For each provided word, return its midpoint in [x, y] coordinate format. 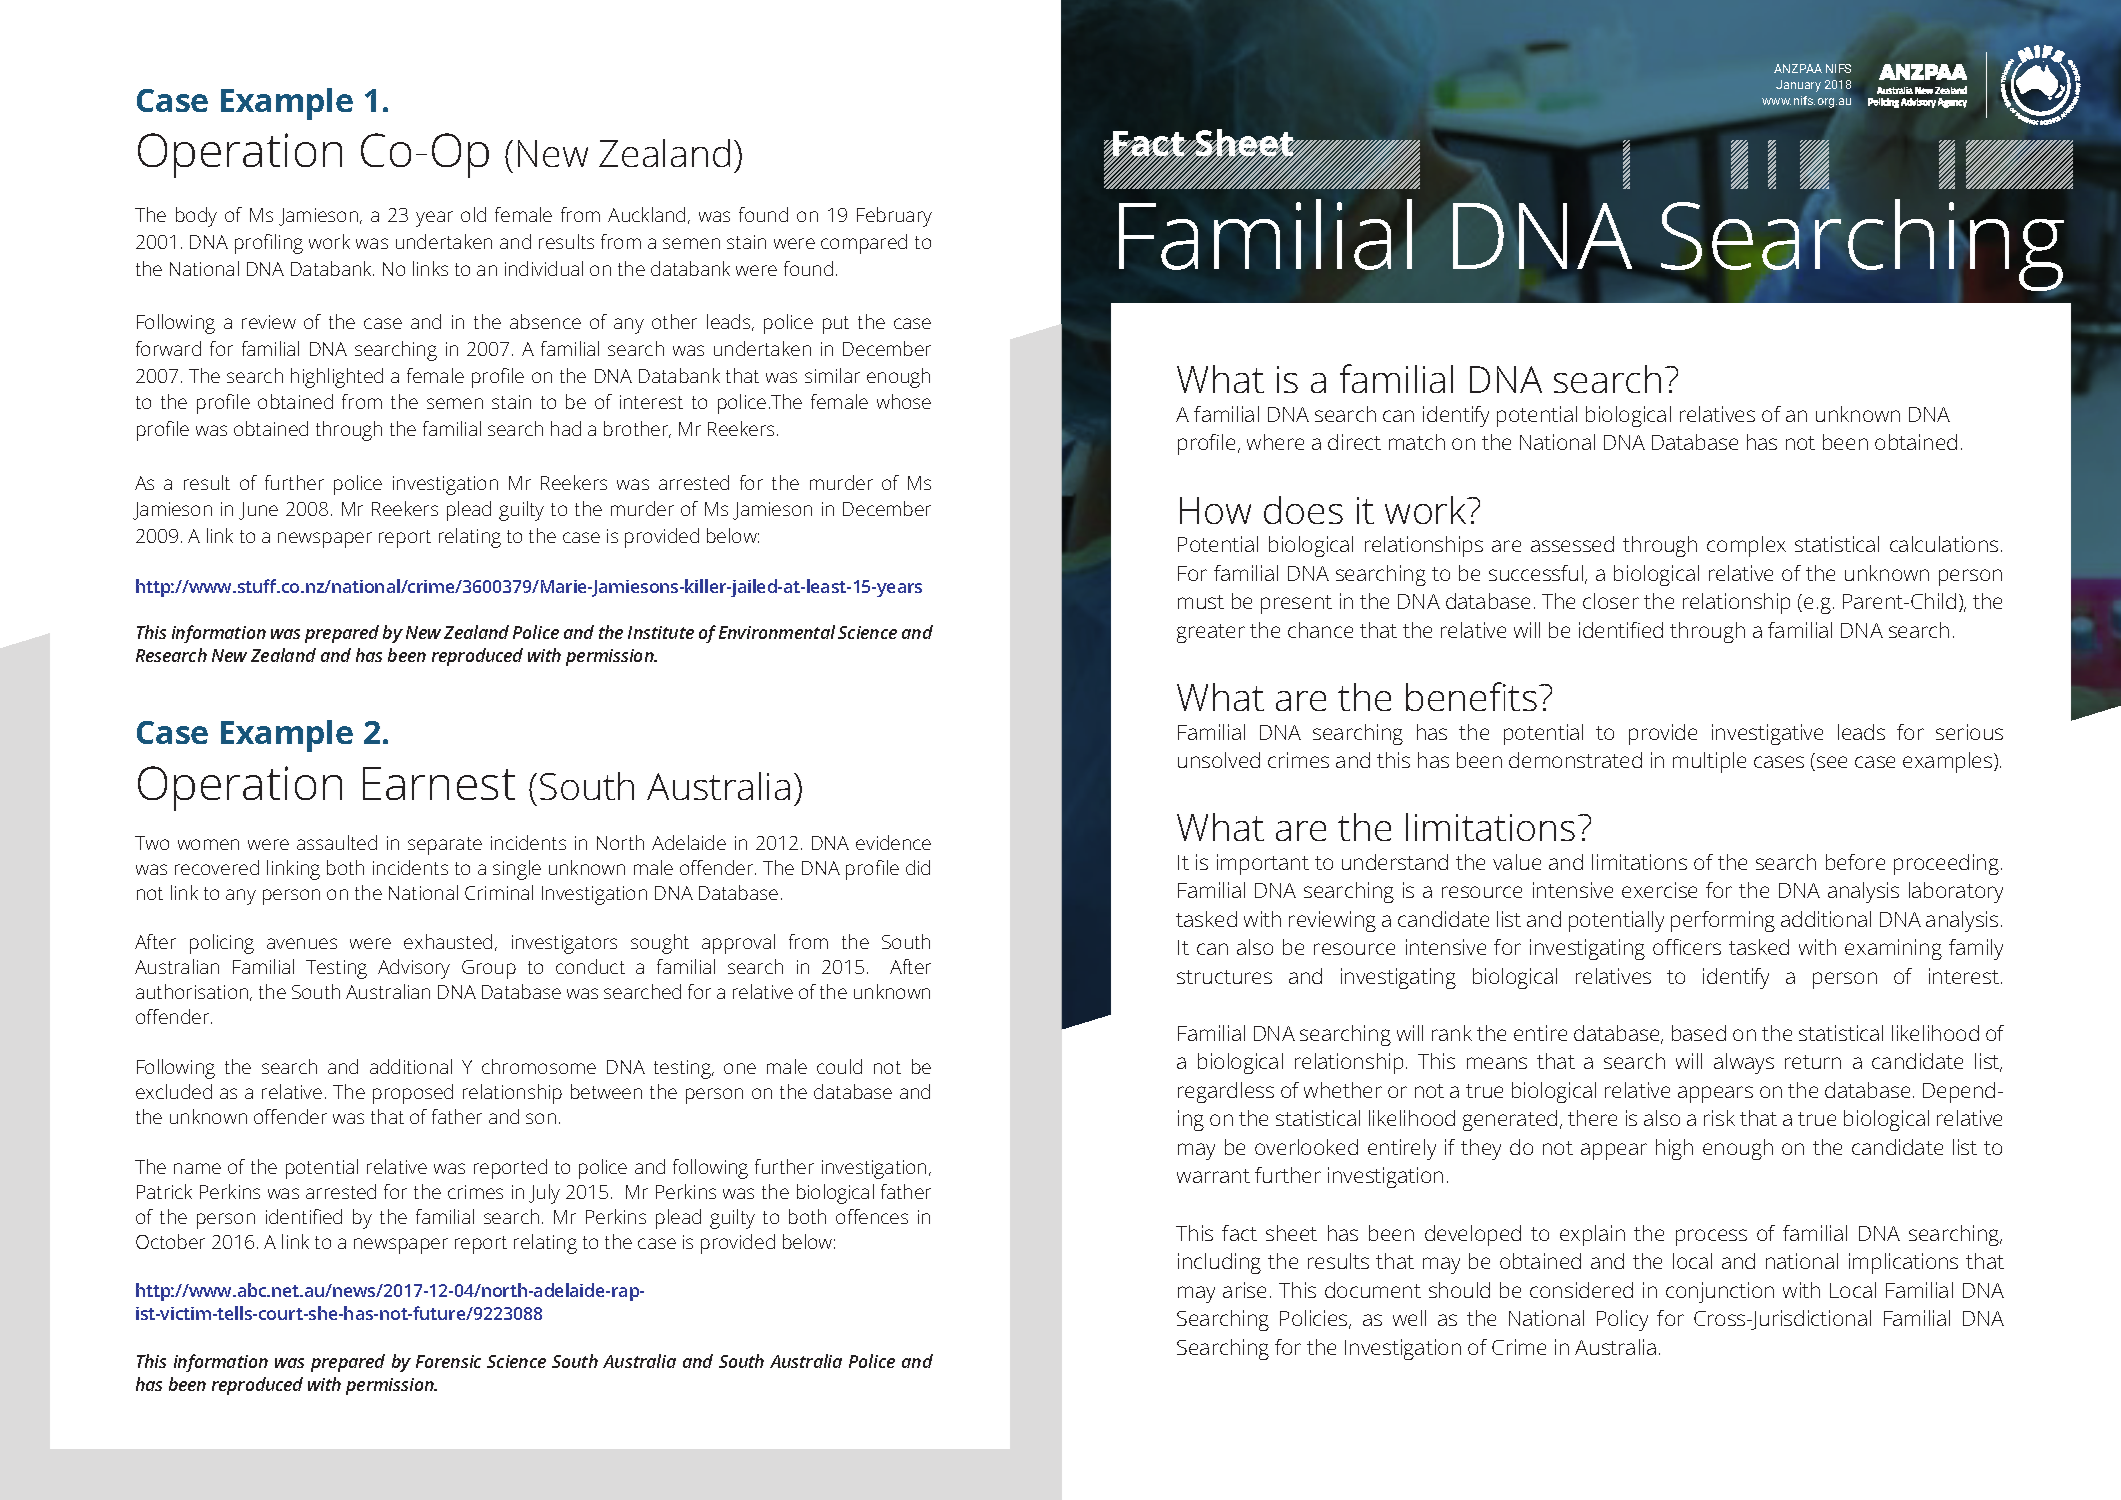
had [566, 428]
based [1699, 1033]
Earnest [439, 783]
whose [904, 401]
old [473, 214]
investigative [1767, 734]
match [1417, 442]
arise [1244, 1290]
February [894, 217]
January [1798, 86]
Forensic [448, 1361]
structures [1224, 977]
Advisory [414, 969]
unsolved [1219, 760]
